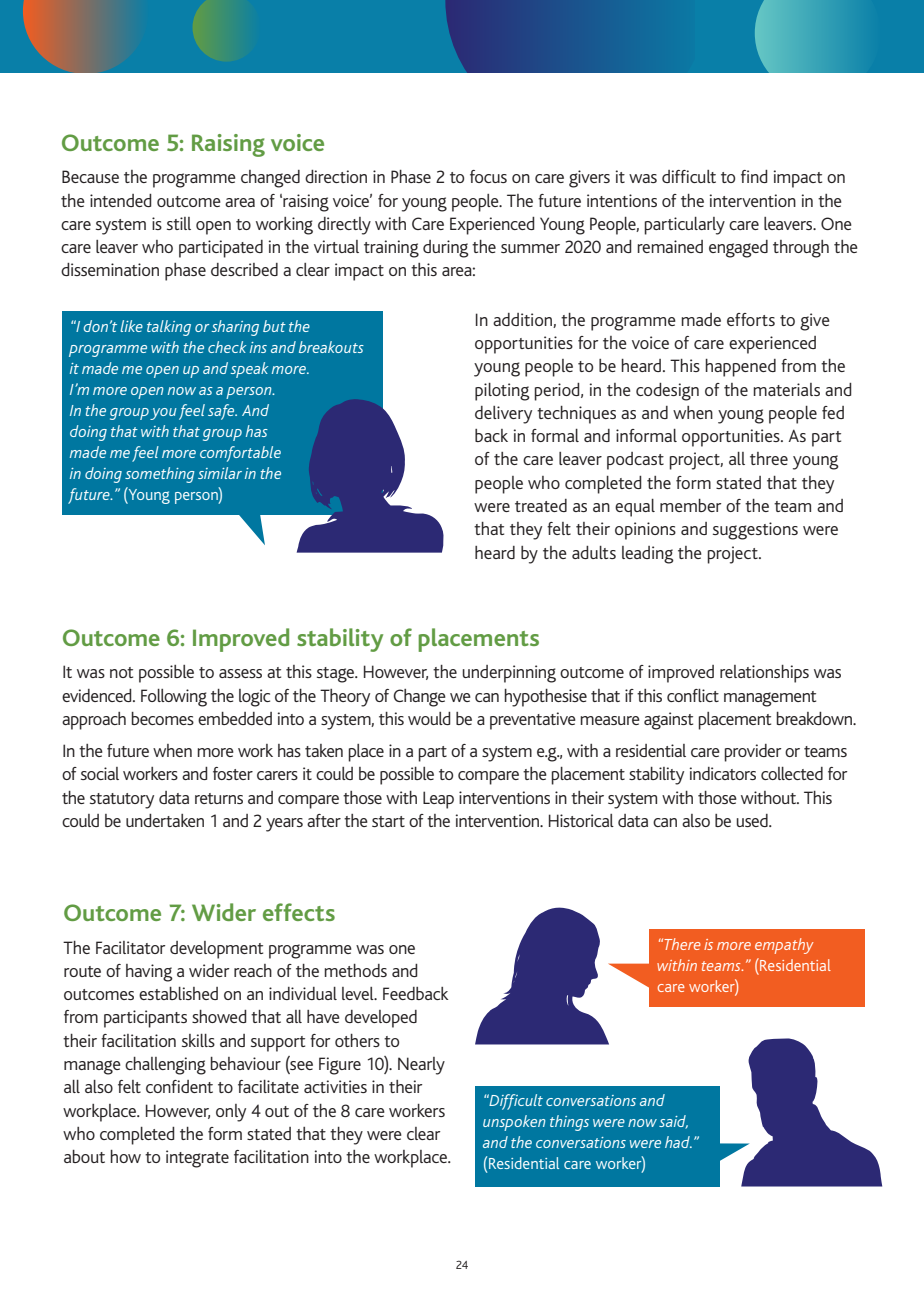 The image size is (924, 1308). Describe the element at coordinates (197, 1159) in the screenshot. I see `integrate` at that location.
